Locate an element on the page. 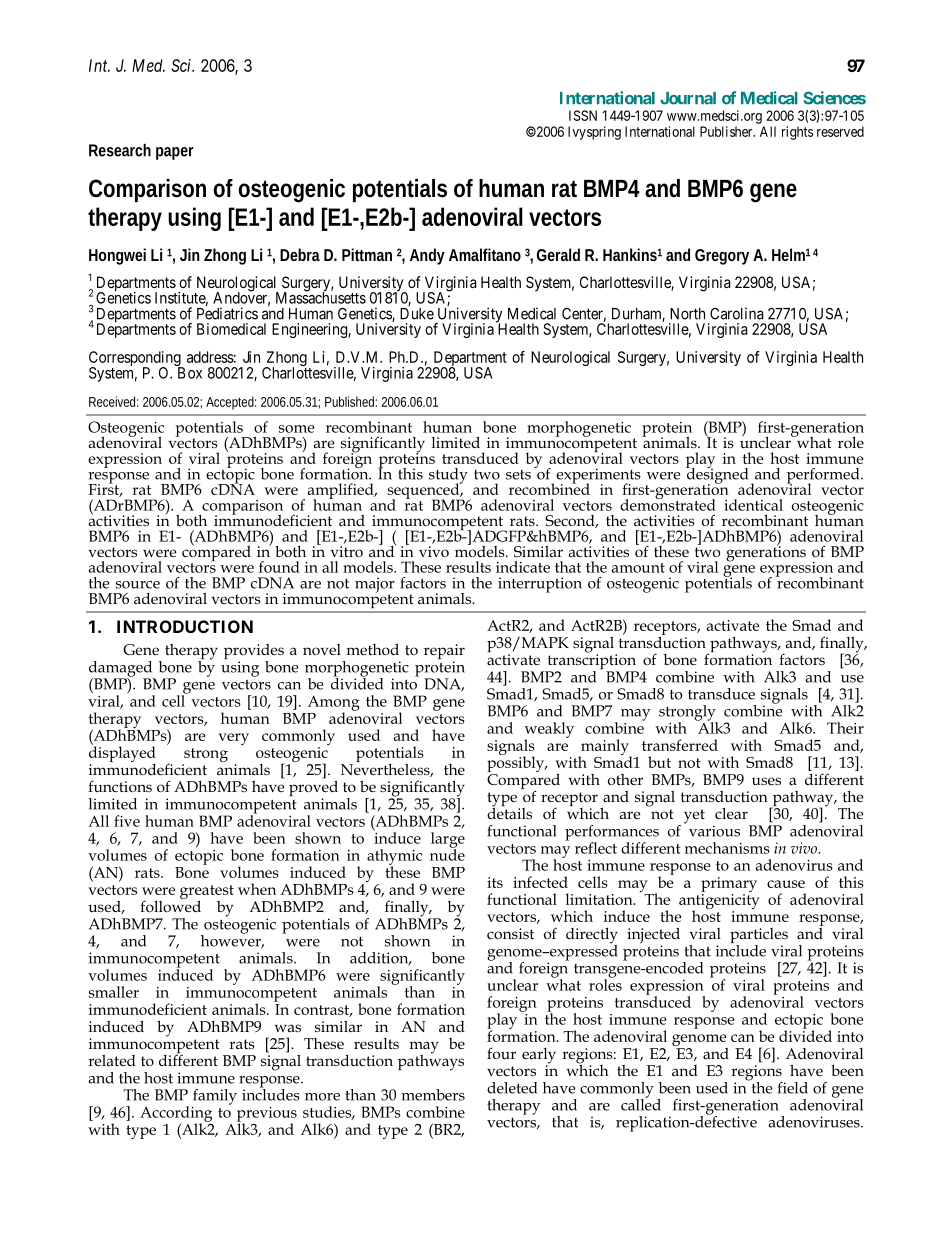 Image resolution: width=952 pixels, height=1233 pixels. interruption is located at coordinates (540, 585).
